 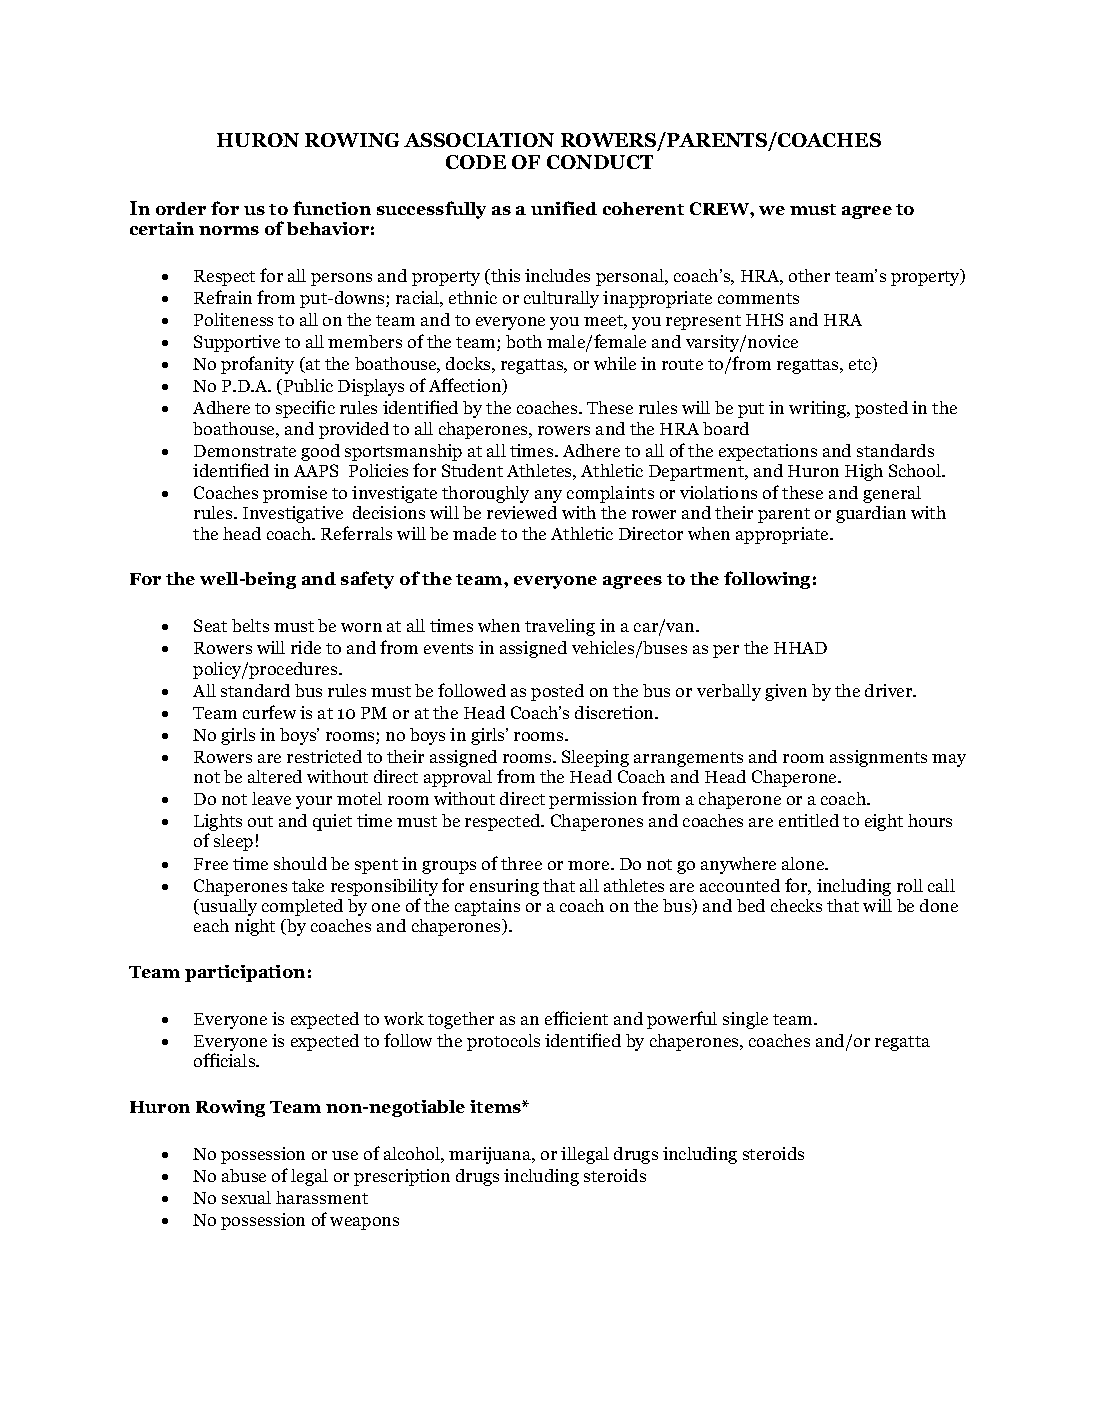 What do you see at coordinates (600, 162) in the page?
I see `CONDUCT` at bounding box center [600, 162].
